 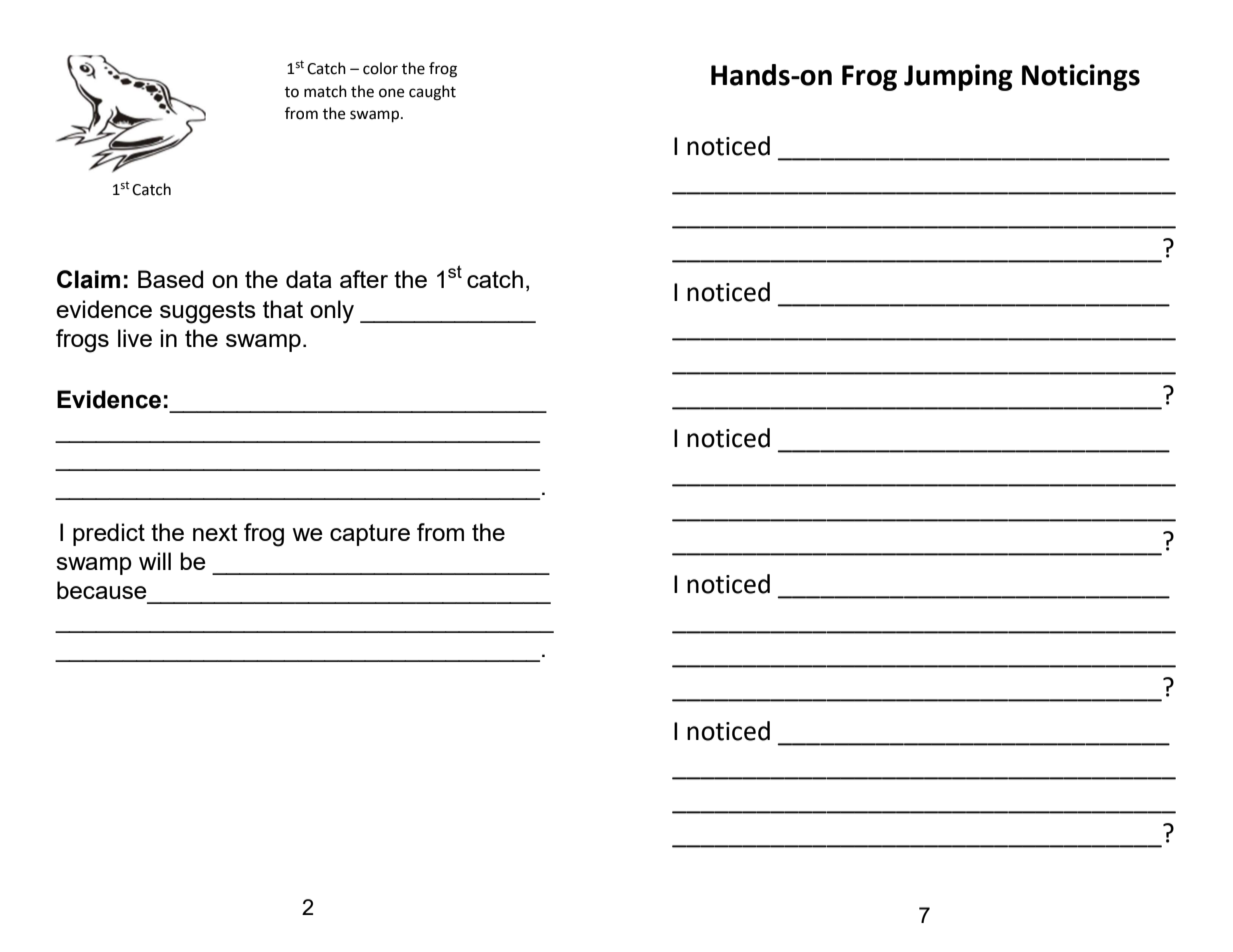 I want to click on match, so click(x=325, y=91).
